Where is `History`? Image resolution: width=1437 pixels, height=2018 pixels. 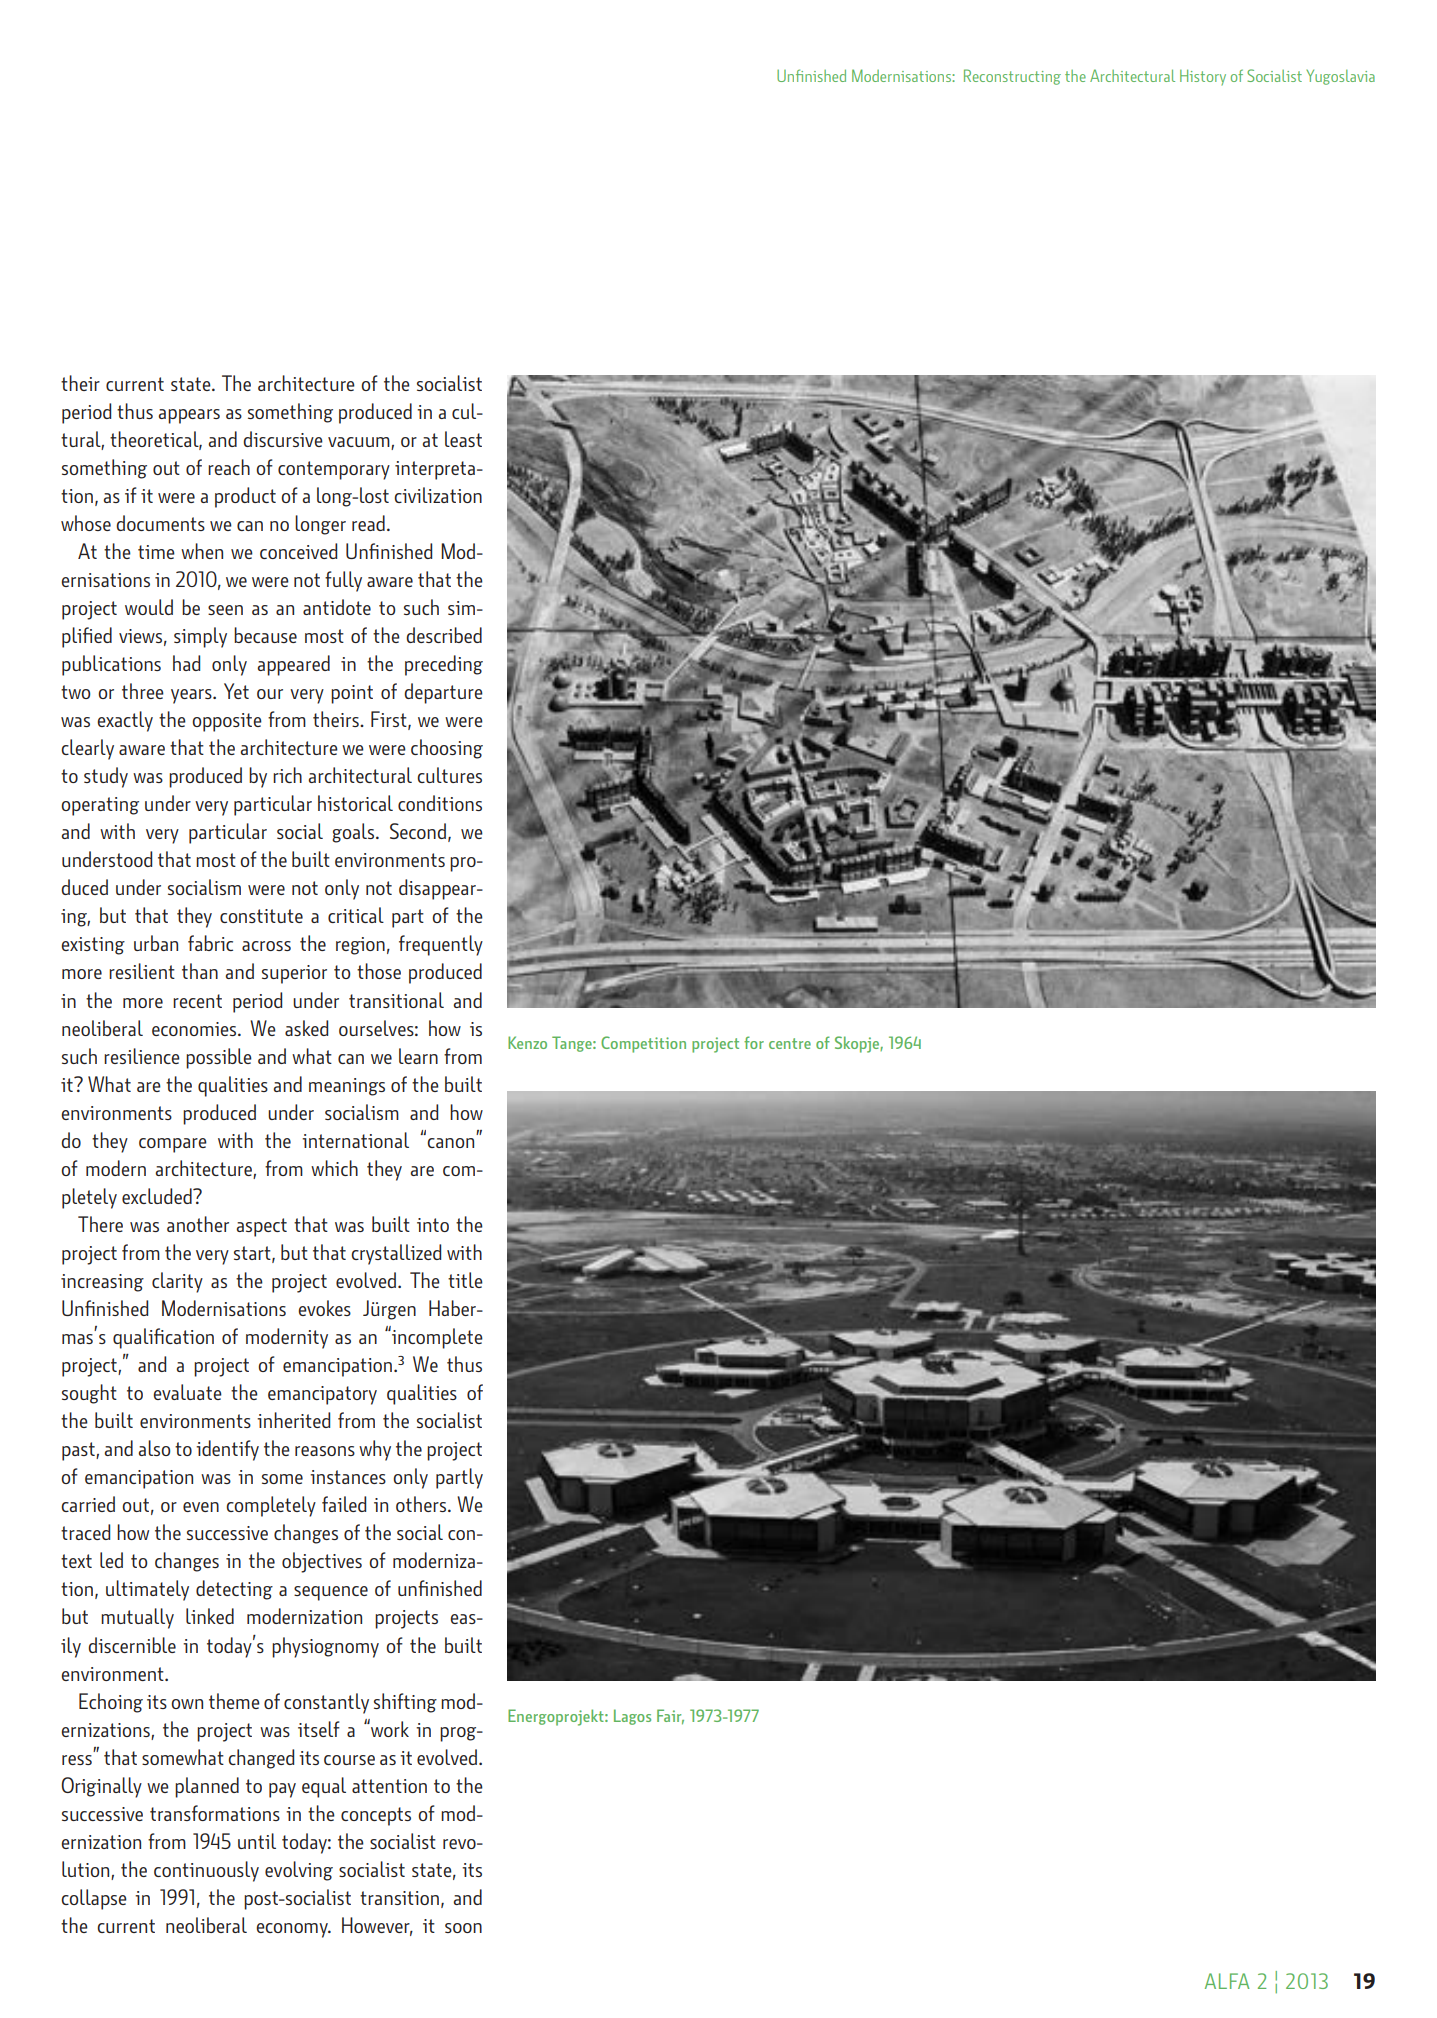 History is located at coordinates (1203, 77).
